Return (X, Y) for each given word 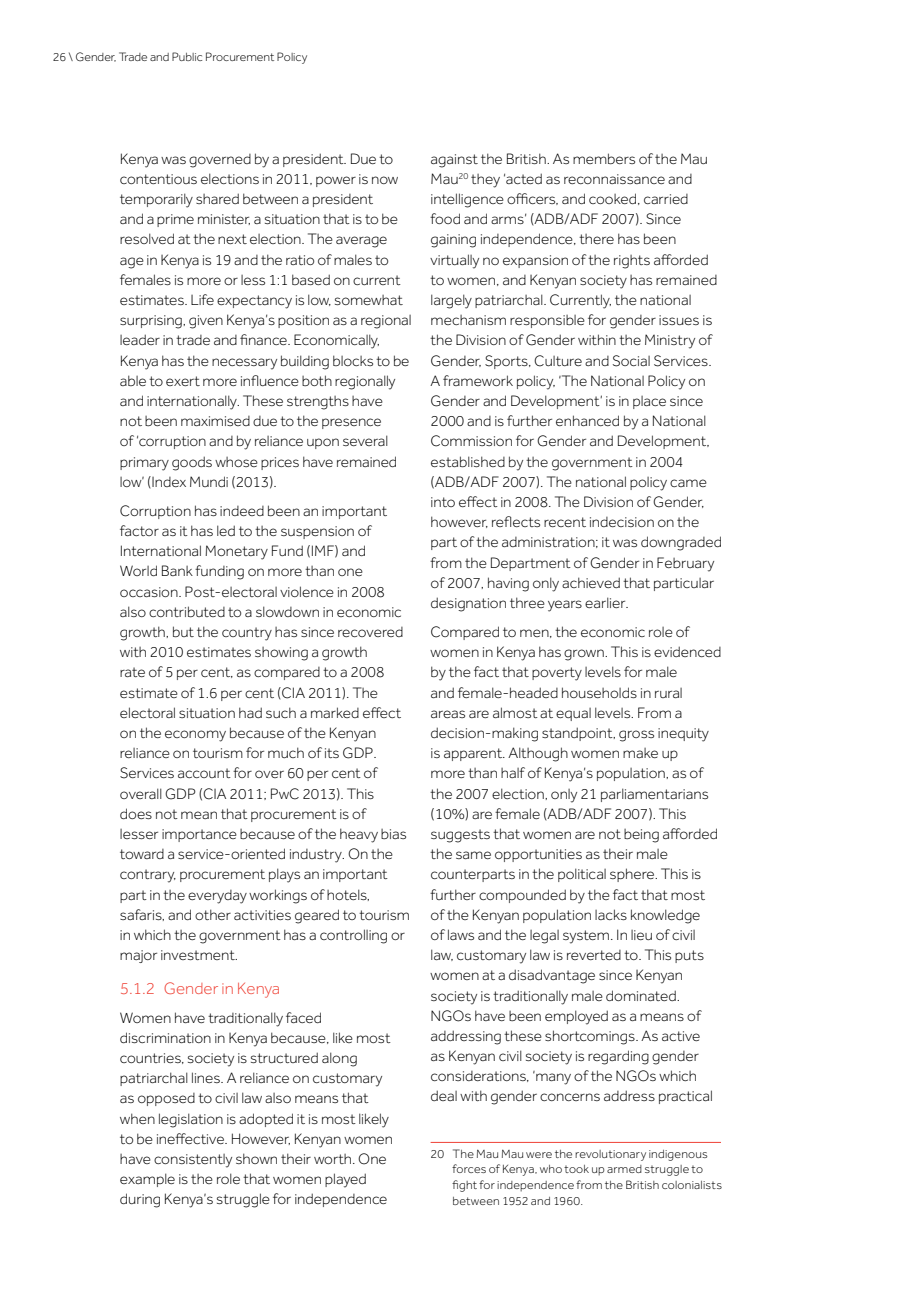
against (454, 161)
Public (187, 56)
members (604, 158)
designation (468, 604)
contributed (187, 611)
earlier (606, 602)
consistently (193, 1161)
